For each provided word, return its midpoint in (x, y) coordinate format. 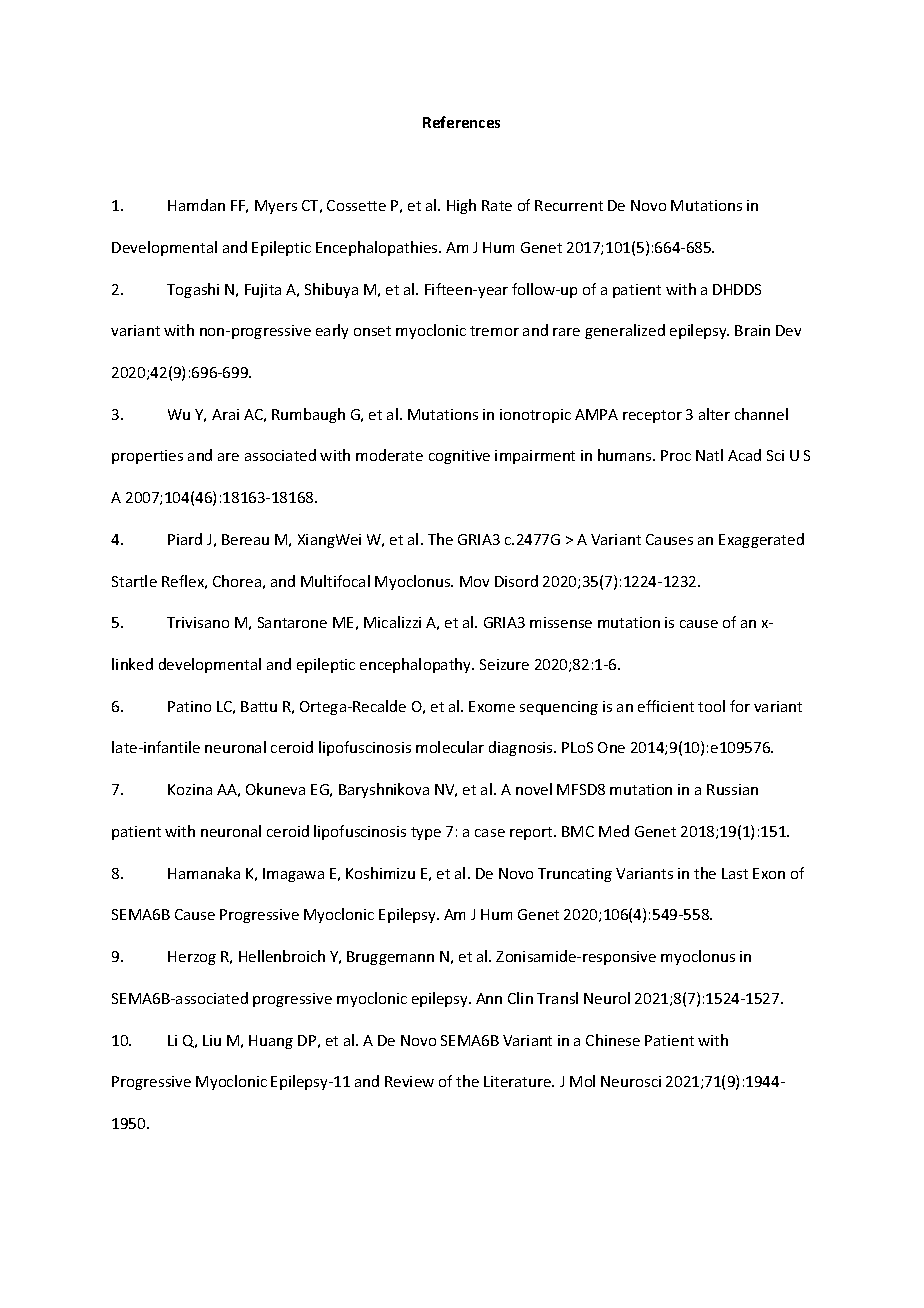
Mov (474, 581)
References (461, 122)
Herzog (192, 958)
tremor (494, 331)
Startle (134, 581)
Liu (212, 1040)
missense (561, 622)
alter (714, 414)
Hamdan (196, 205)
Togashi (193, 290)
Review (409, 1081)
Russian (732, 789)
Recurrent (569, 205)
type (426, 833)
